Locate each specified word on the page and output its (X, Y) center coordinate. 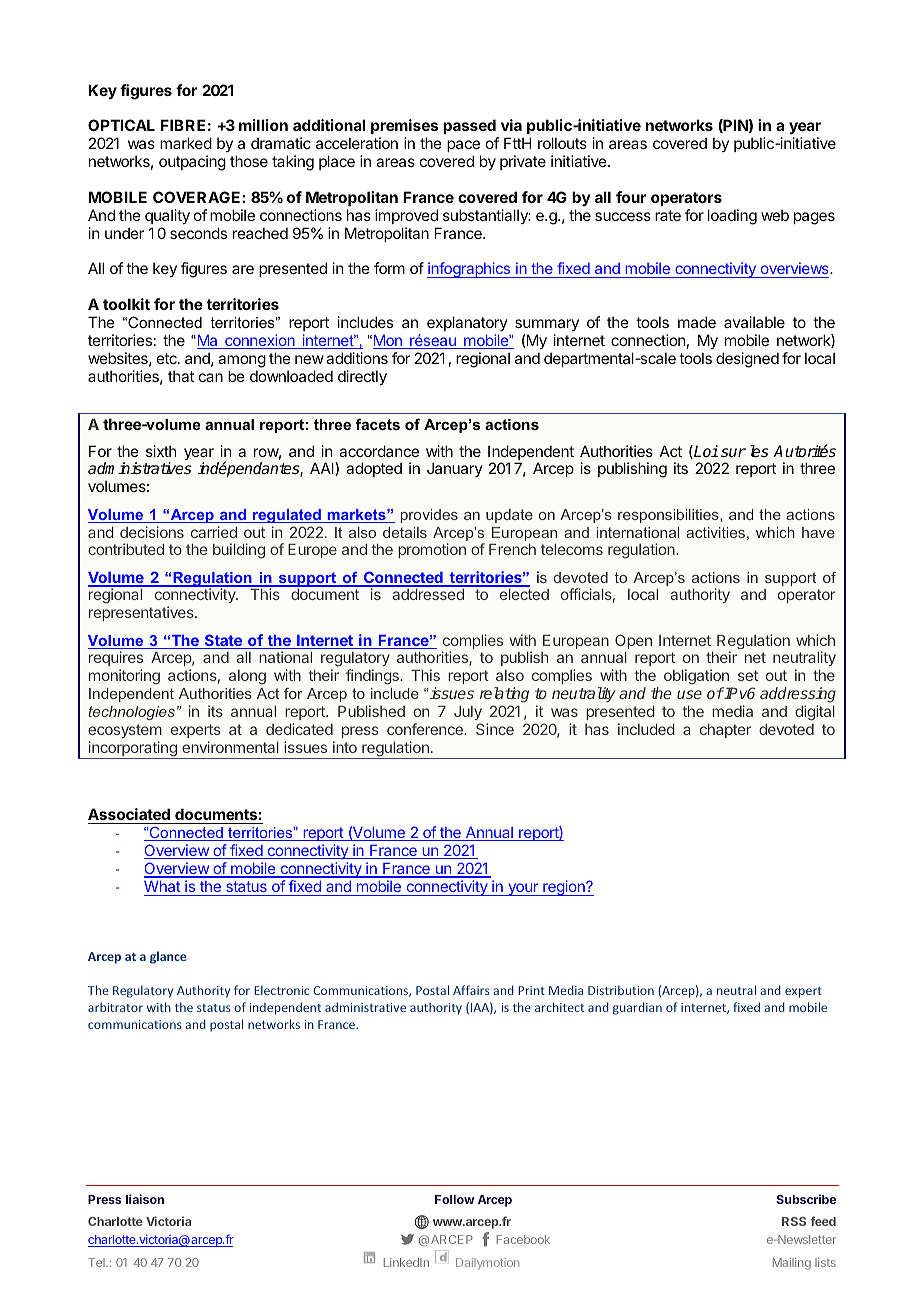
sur (733, 452)
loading (732, 217)
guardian (637, 1008)
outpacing (192, 163)
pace (463, 146)
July (468, 713)
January (455, 469)
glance (168, 957)
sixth (161, 451)
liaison (145, 1199)
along (247, 677)
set (748, 675)
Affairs (471, 990)
